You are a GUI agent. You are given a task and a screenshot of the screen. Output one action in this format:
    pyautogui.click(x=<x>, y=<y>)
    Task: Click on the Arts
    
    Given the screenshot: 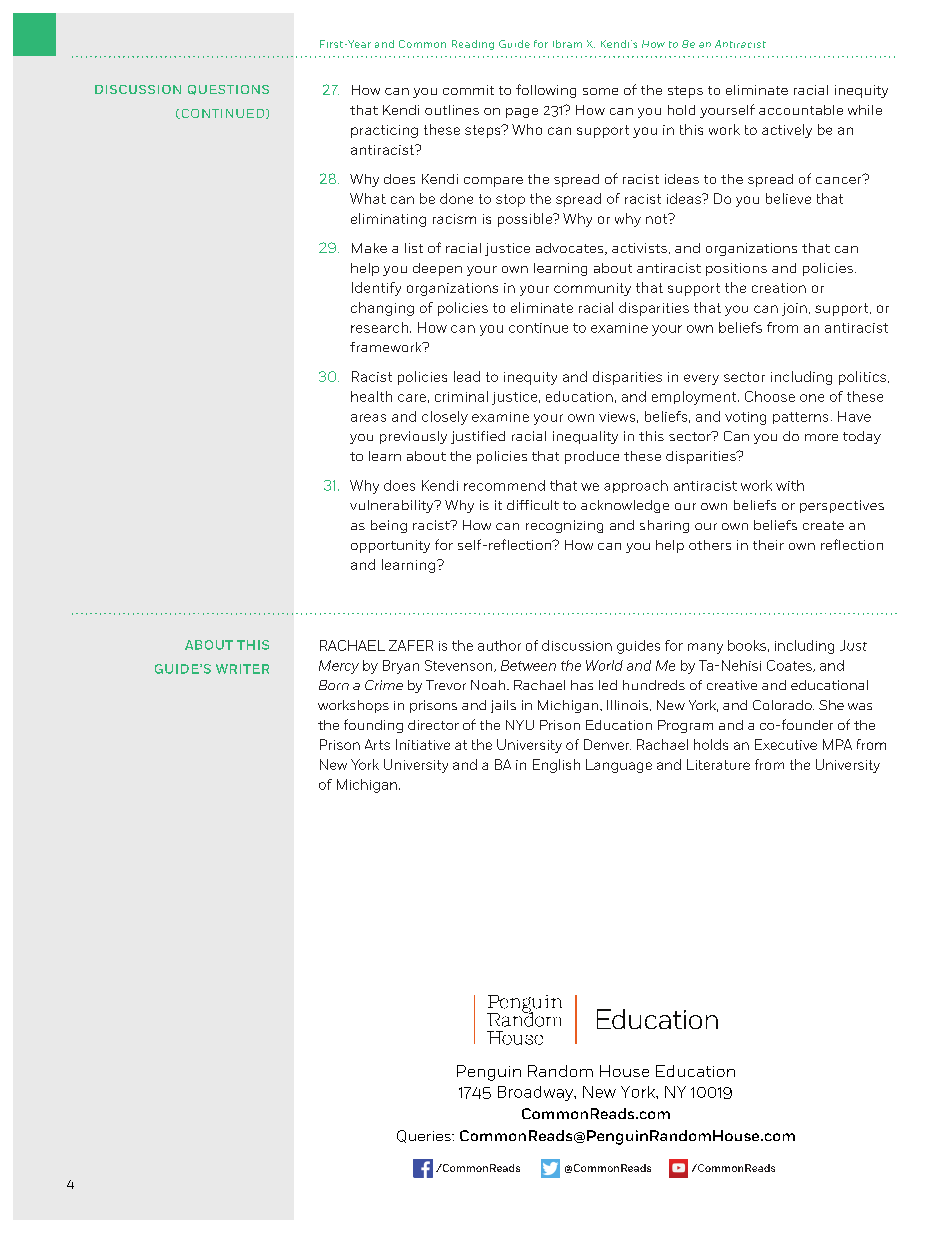 What is the action you would take?
    pyautogui.click(x=377, y=744)
